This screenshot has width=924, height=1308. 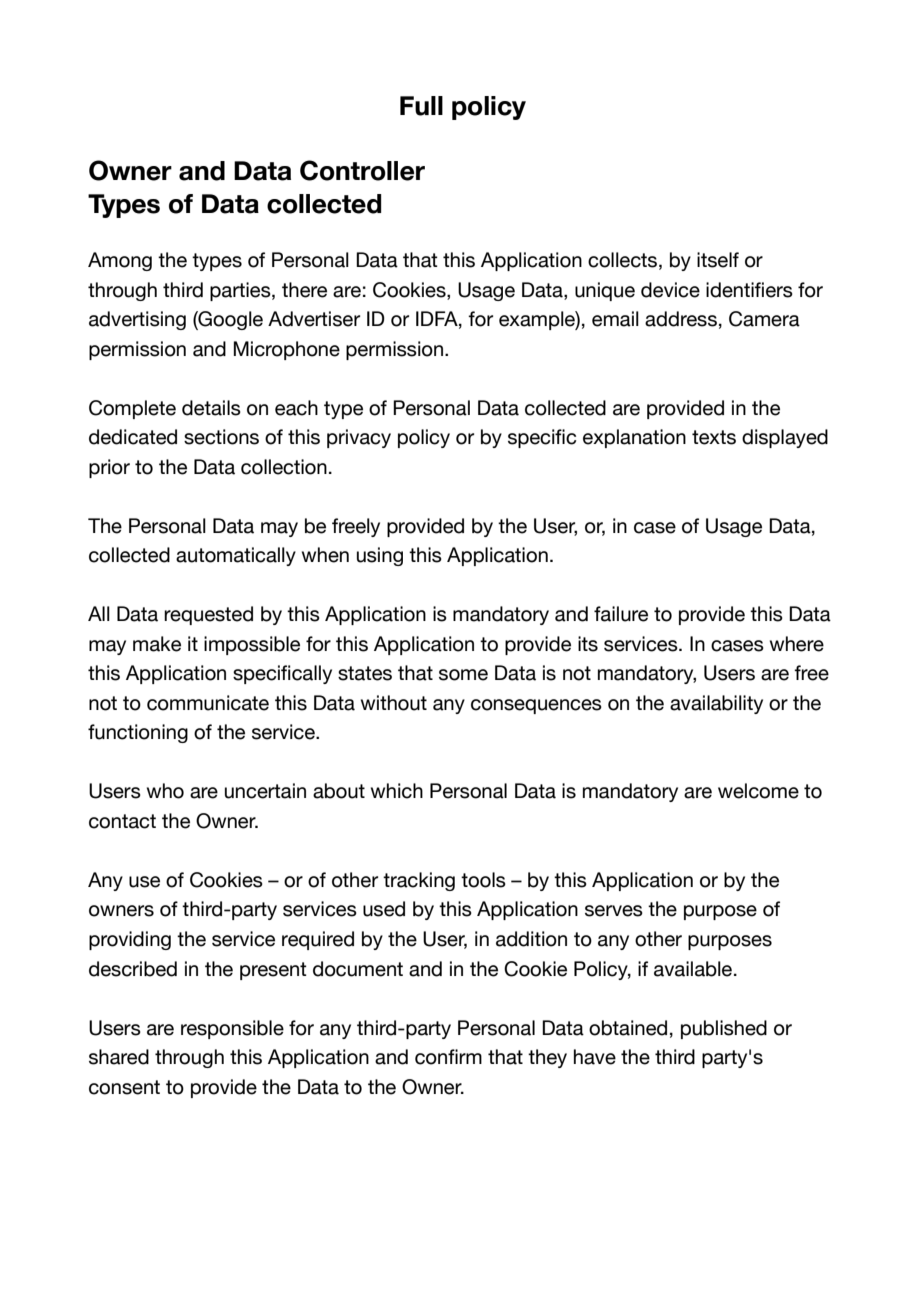 I want to click on failure, so click(x=621, y=614).
